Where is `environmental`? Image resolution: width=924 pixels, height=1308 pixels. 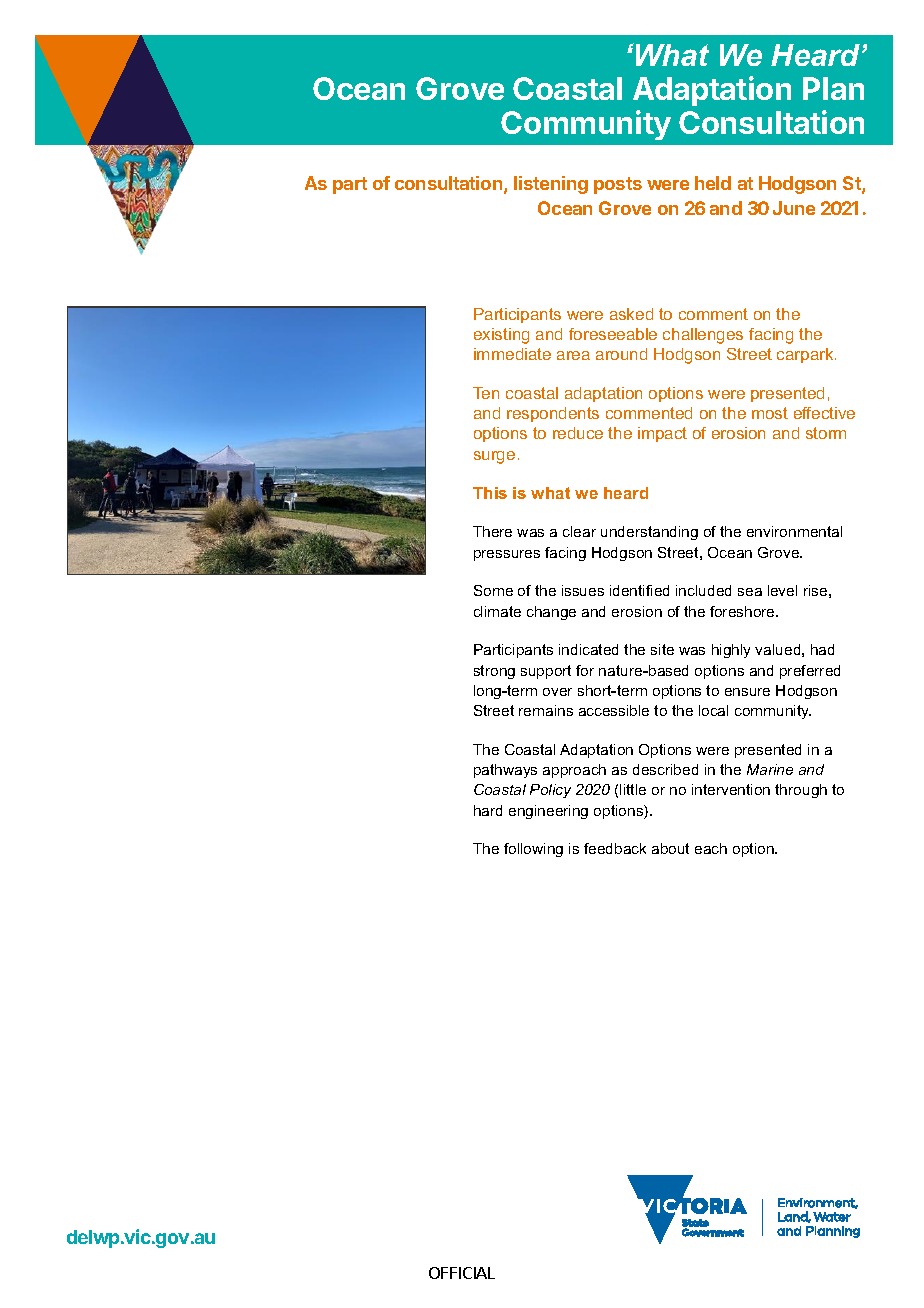
environmental is located at coordinates (794, 531).
